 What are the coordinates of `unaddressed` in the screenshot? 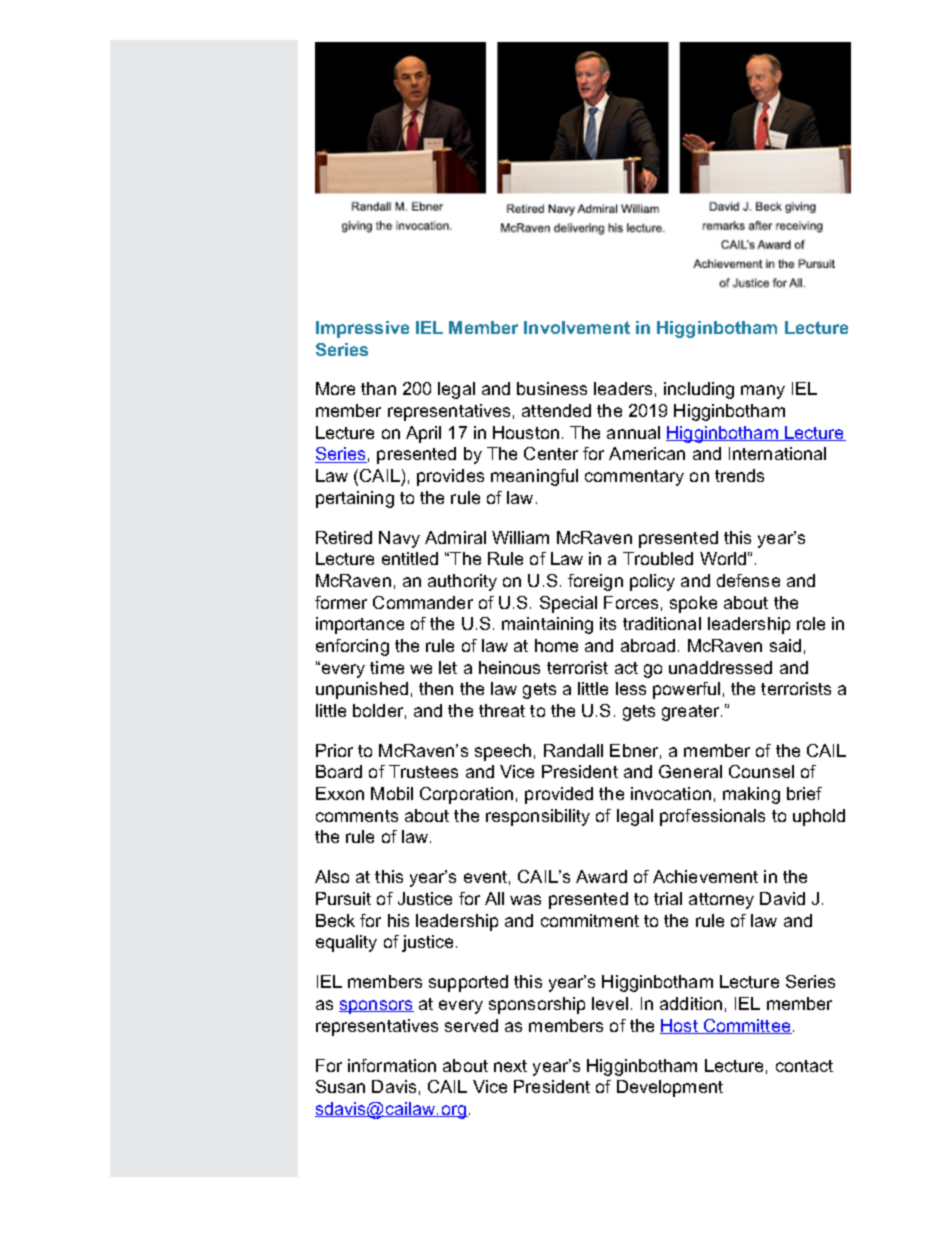 It's located at (720, 667).
